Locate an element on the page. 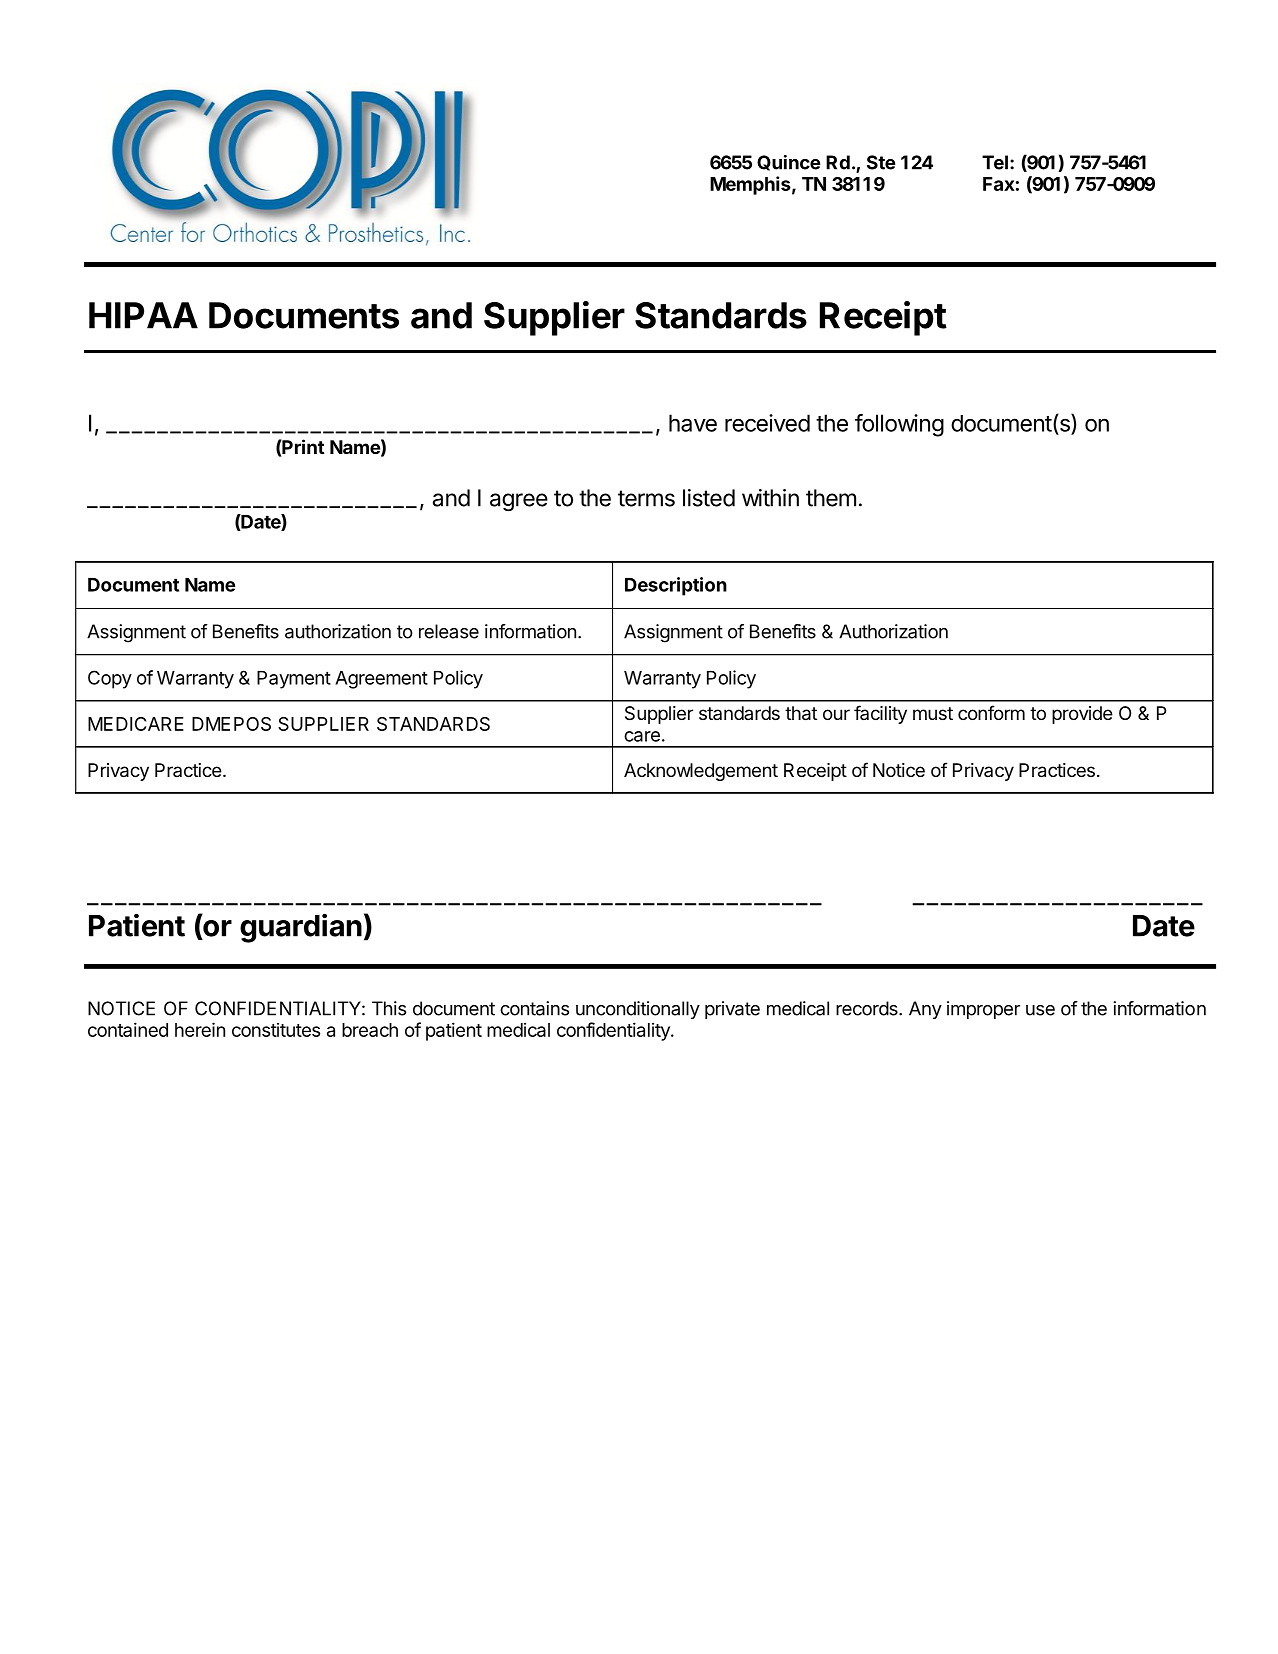  improper is located at coordinates (983, 1010).
